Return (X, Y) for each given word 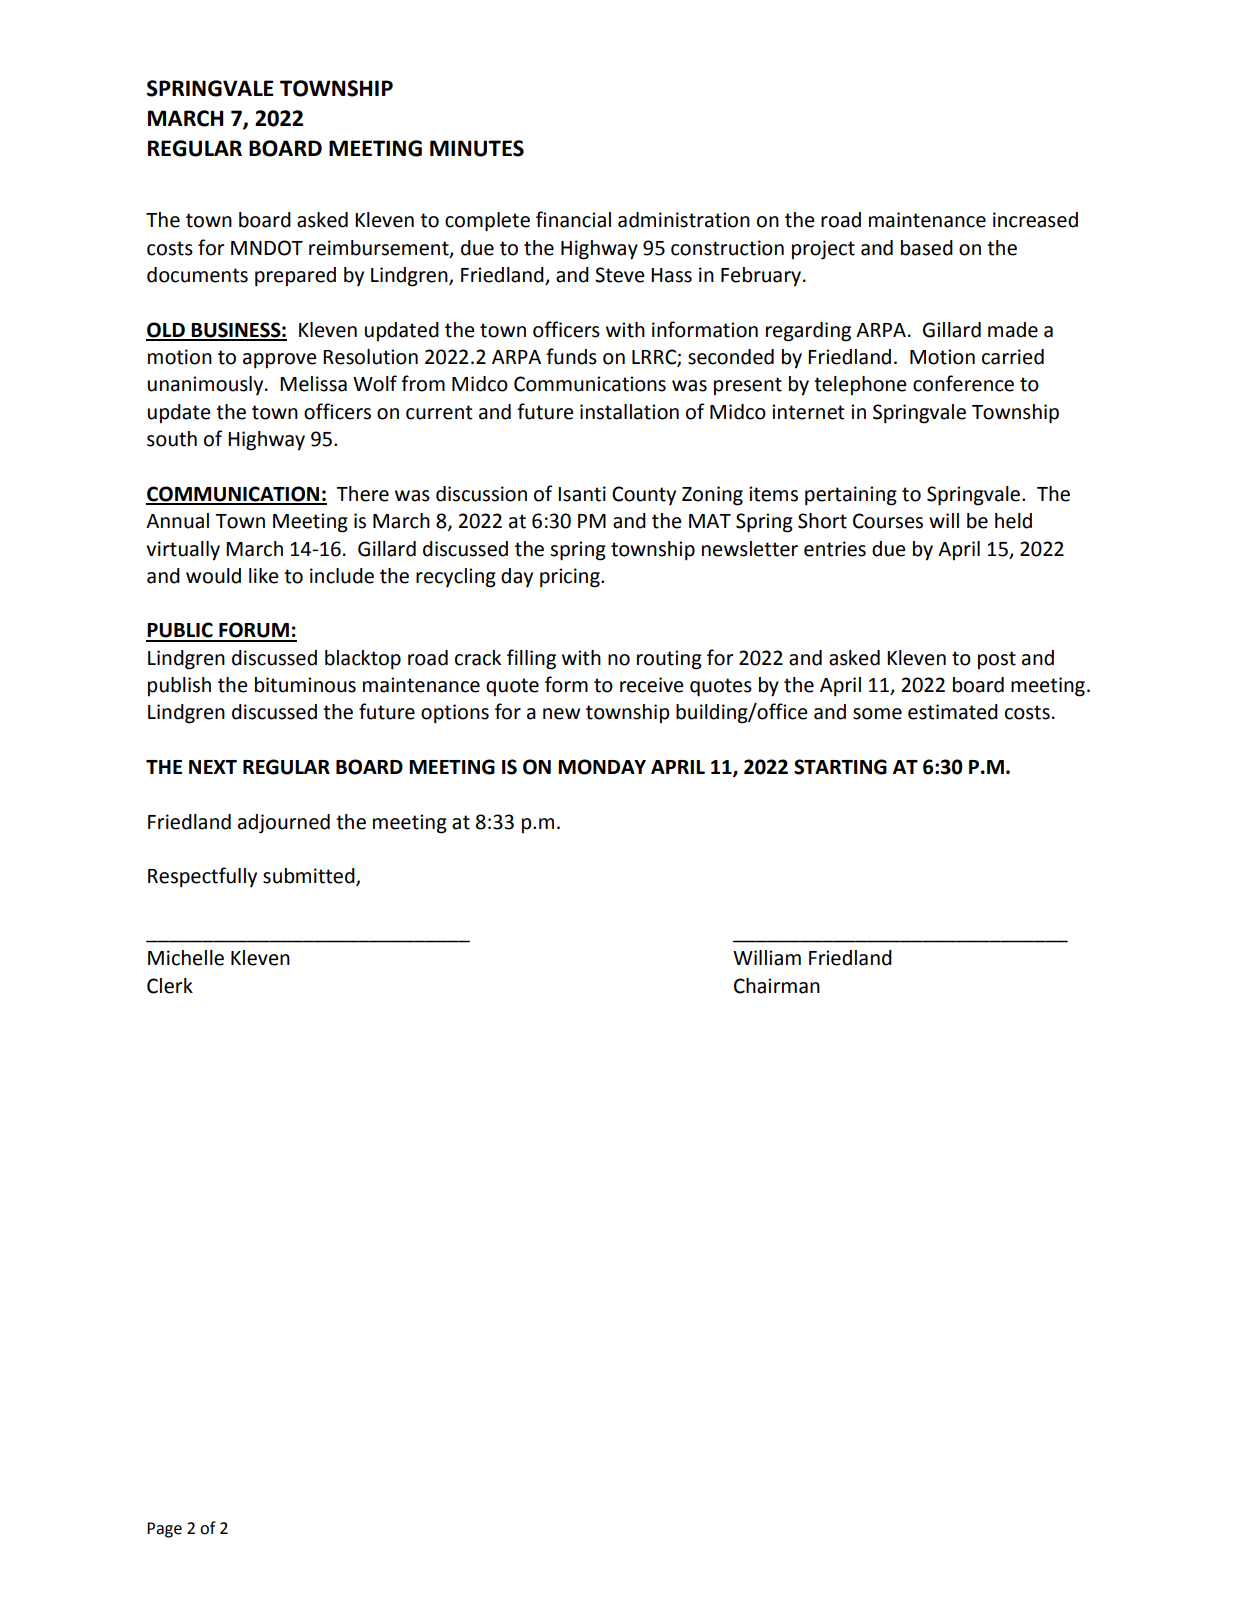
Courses (888, 521)
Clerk (170, 986)
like (264, 576)
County (644, 495)
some (877, 714)
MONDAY (602, 767)
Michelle (186, 958)
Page (164, 1530)
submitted (310, 877)
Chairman (777, 986)
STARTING (840, 767)
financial (573, 219)
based (927, 248)
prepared (295, 277)
